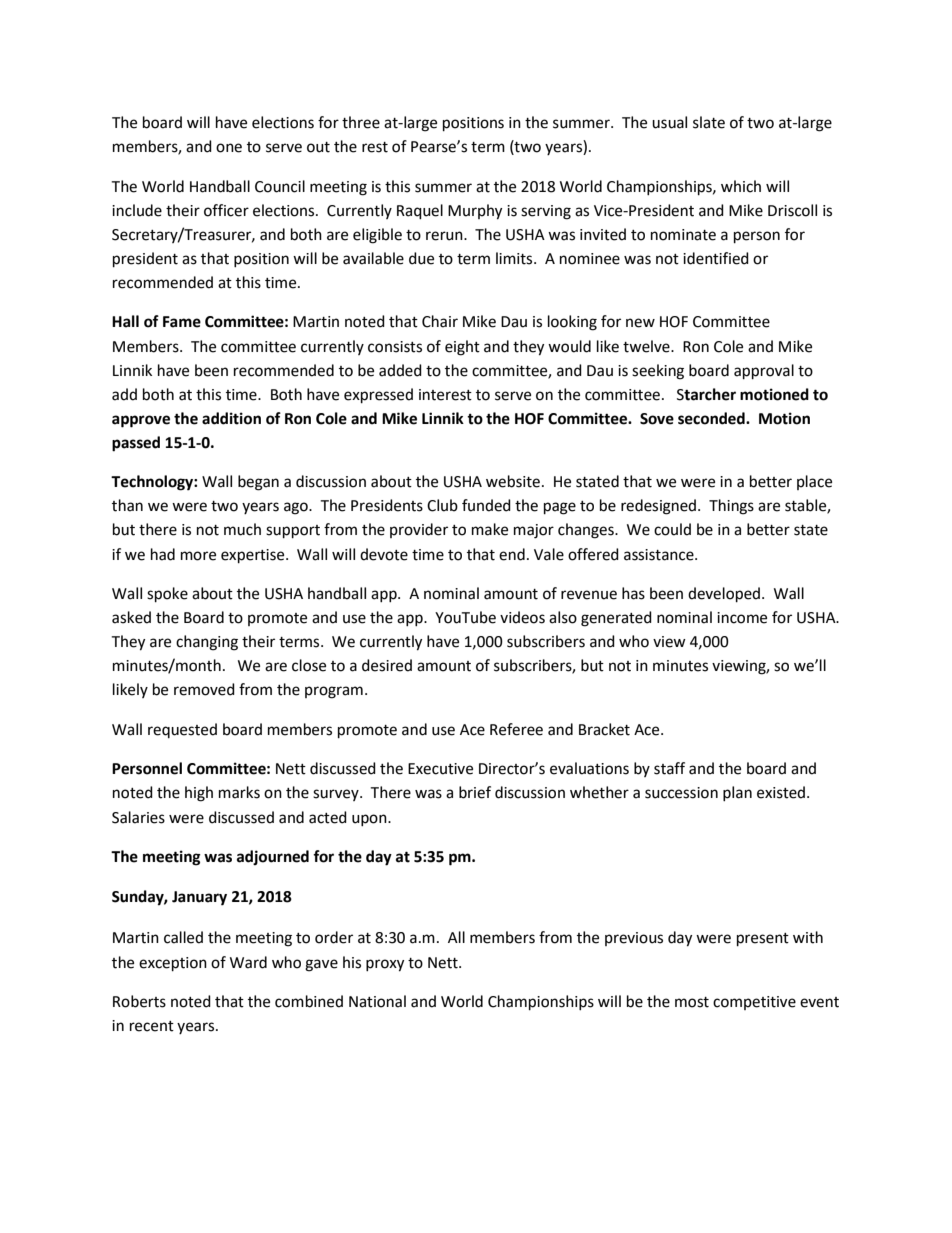 Image resolution: width=952 pixels, height=1233 pixels. What do you see at coordinates (475, 212) in the screenshot?
I see `Murphy` at bounding box center [475, 212].
